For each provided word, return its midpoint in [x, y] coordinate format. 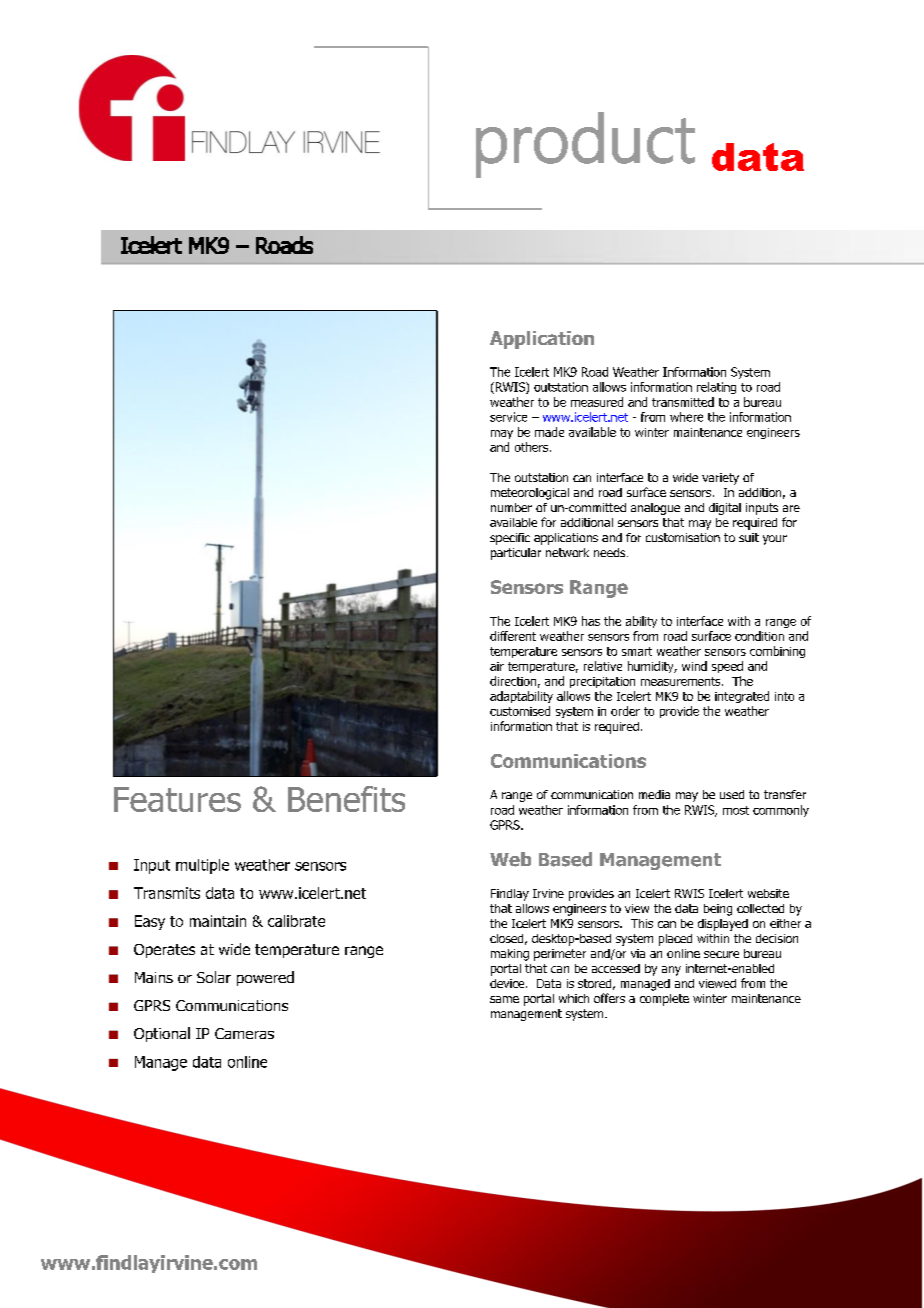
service [508, 417]
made [549, 432]
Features [177, 799]
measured [597, 402]
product [585, 145]
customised [520, 711]
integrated [742, 697]
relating [716, 388]
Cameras [244, 1033]
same [504, 999]
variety [720, 479]
